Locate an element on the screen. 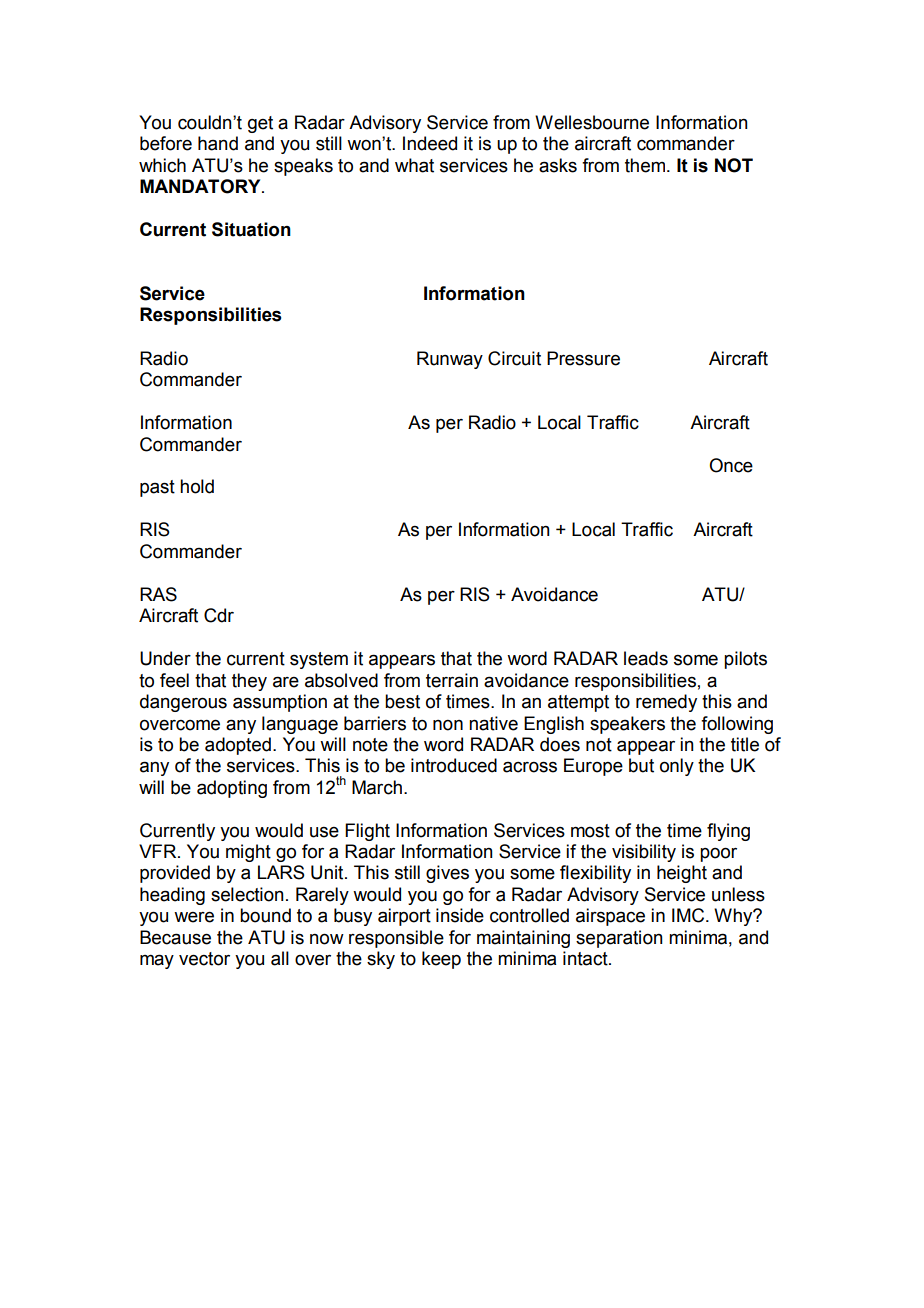  only is located at coordinates (677, 767).
